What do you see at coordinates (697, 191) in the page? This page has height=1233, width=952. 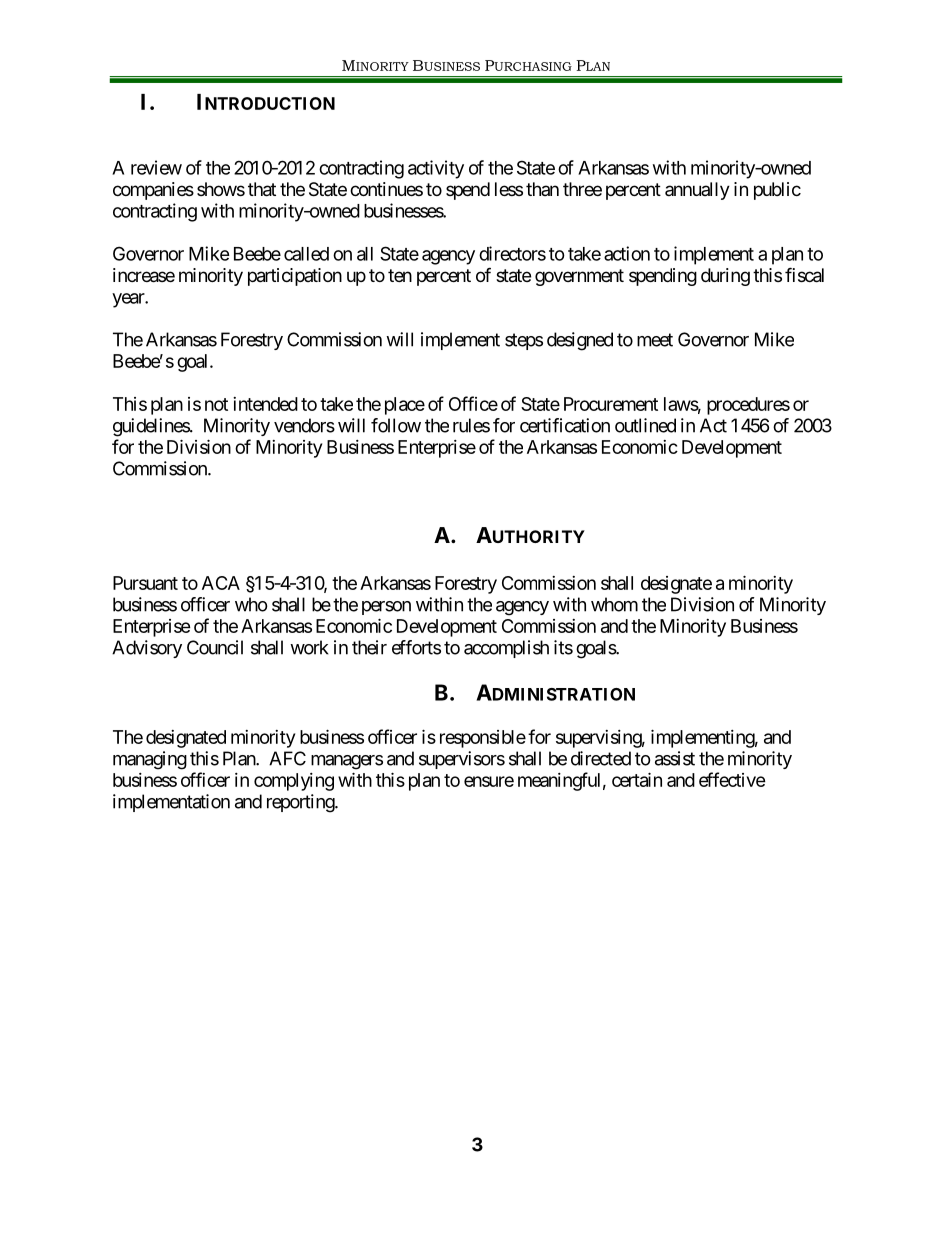 I see `annually` at bounding box center [697, 191].
